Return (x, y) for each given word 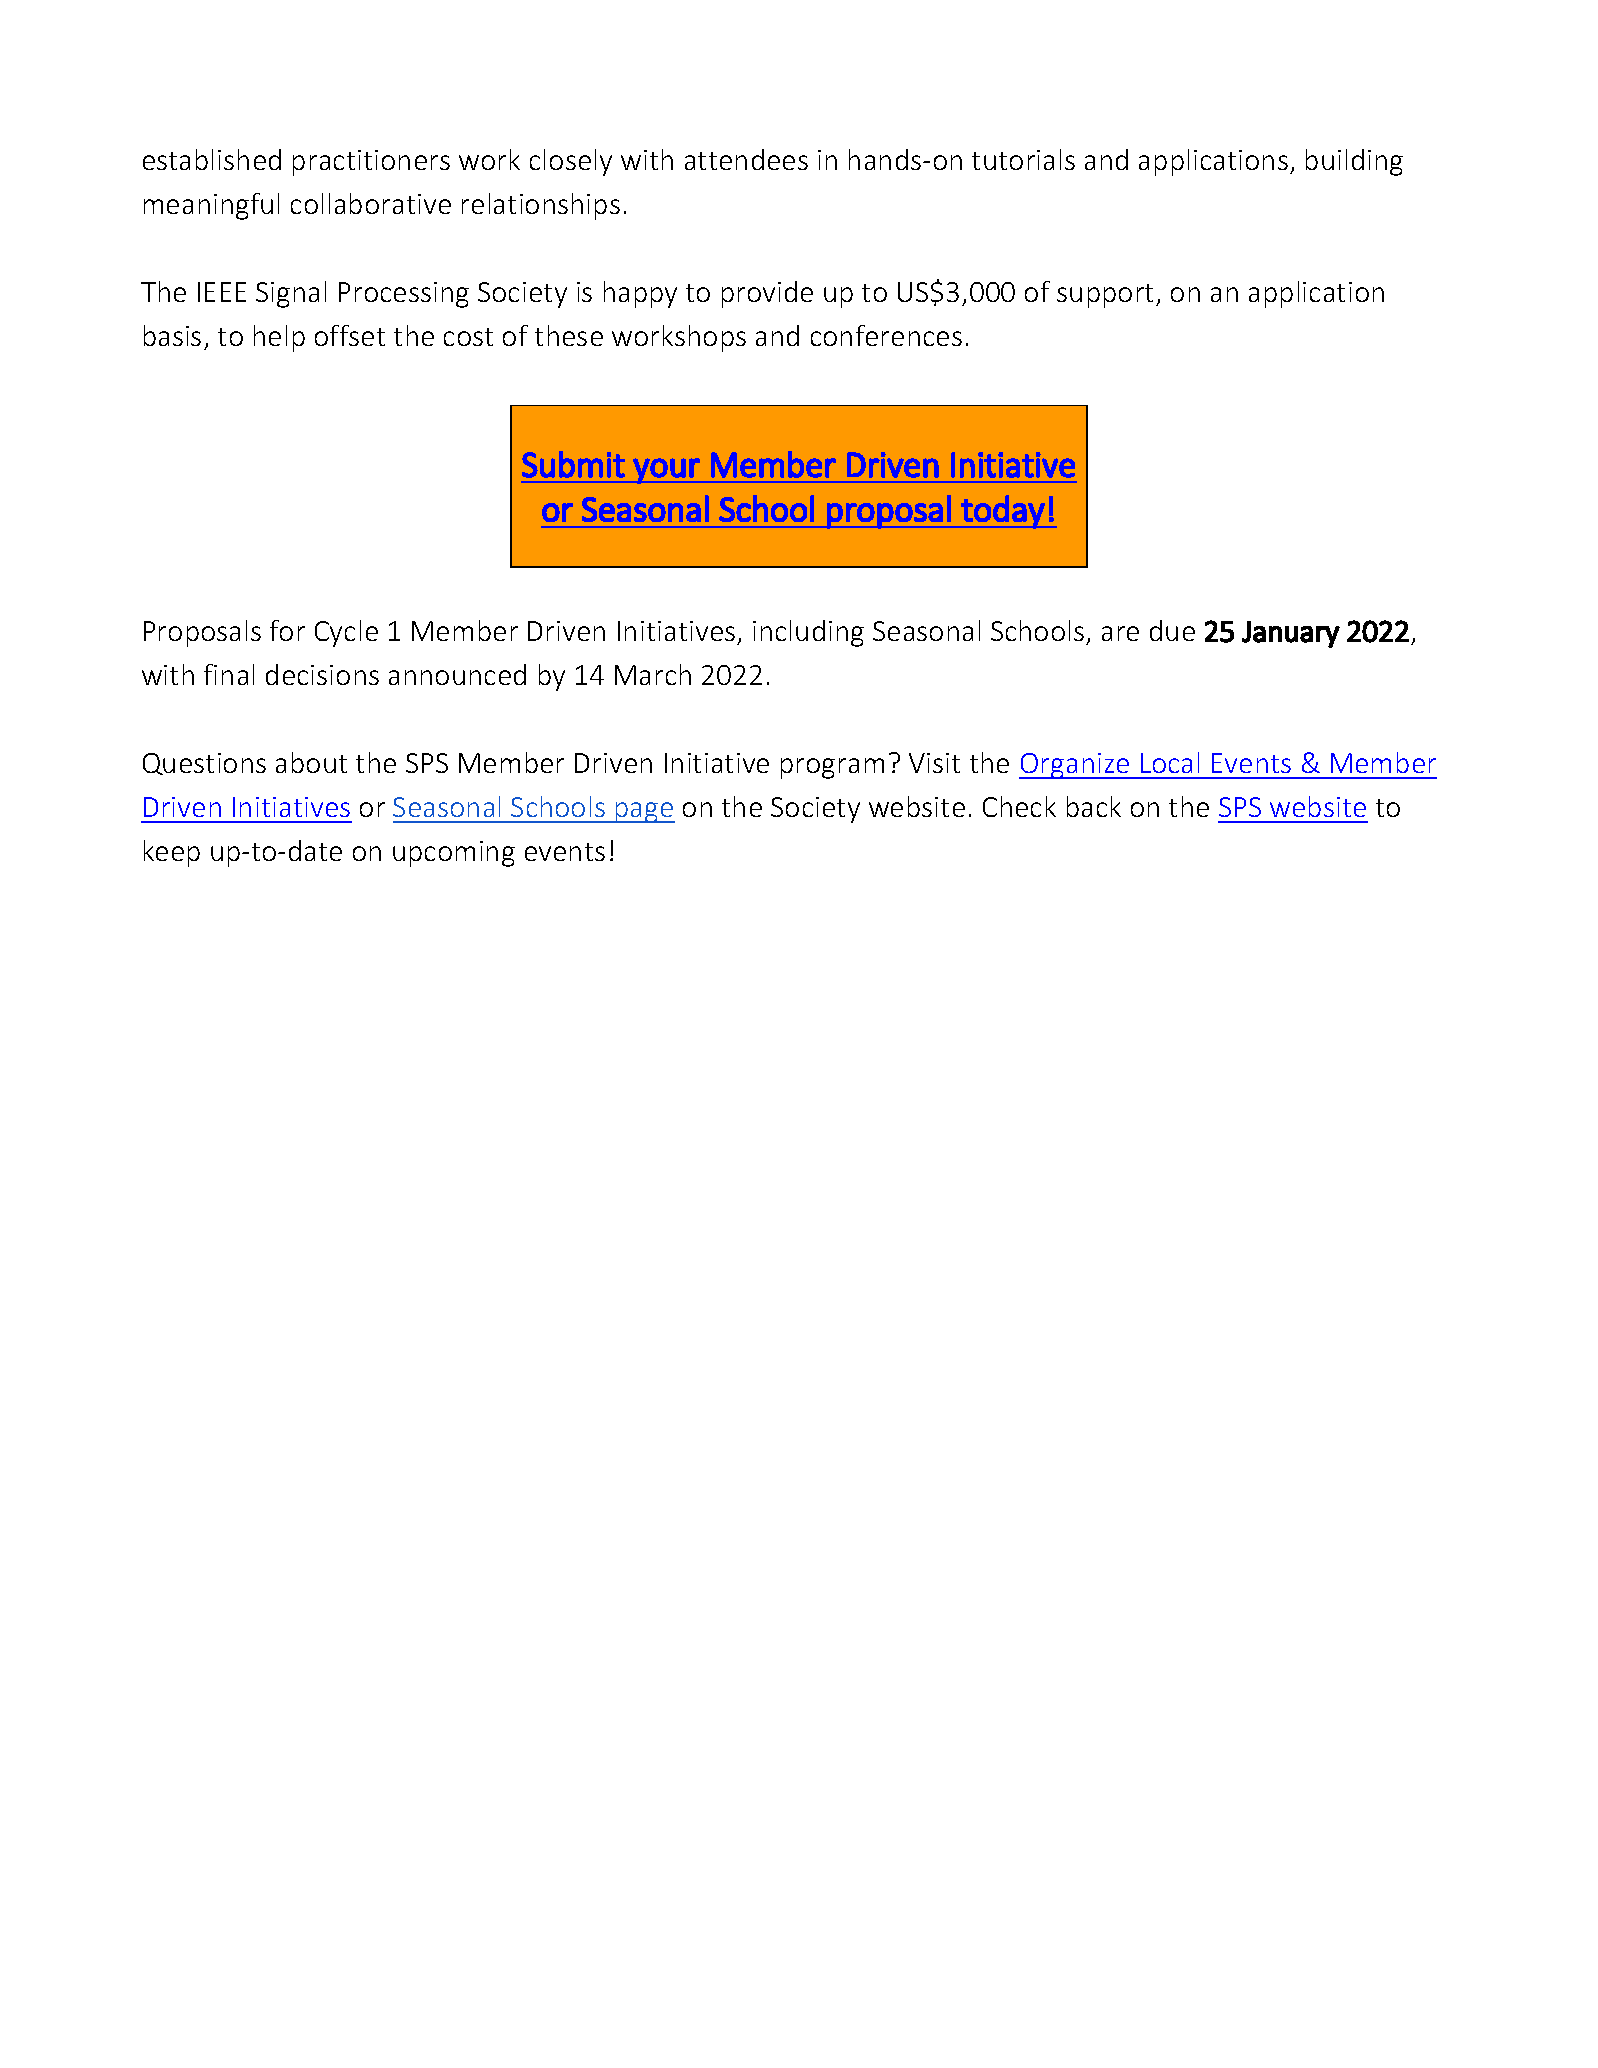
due (1172, 630)
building (1354, 162)
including (808, 633)
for (287, 630)
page (644, 812)
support (1107, 296)
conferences (886, 335)
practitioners (371, 163)
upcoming (454, 854)
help (279, 338)
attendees (746, 159)
